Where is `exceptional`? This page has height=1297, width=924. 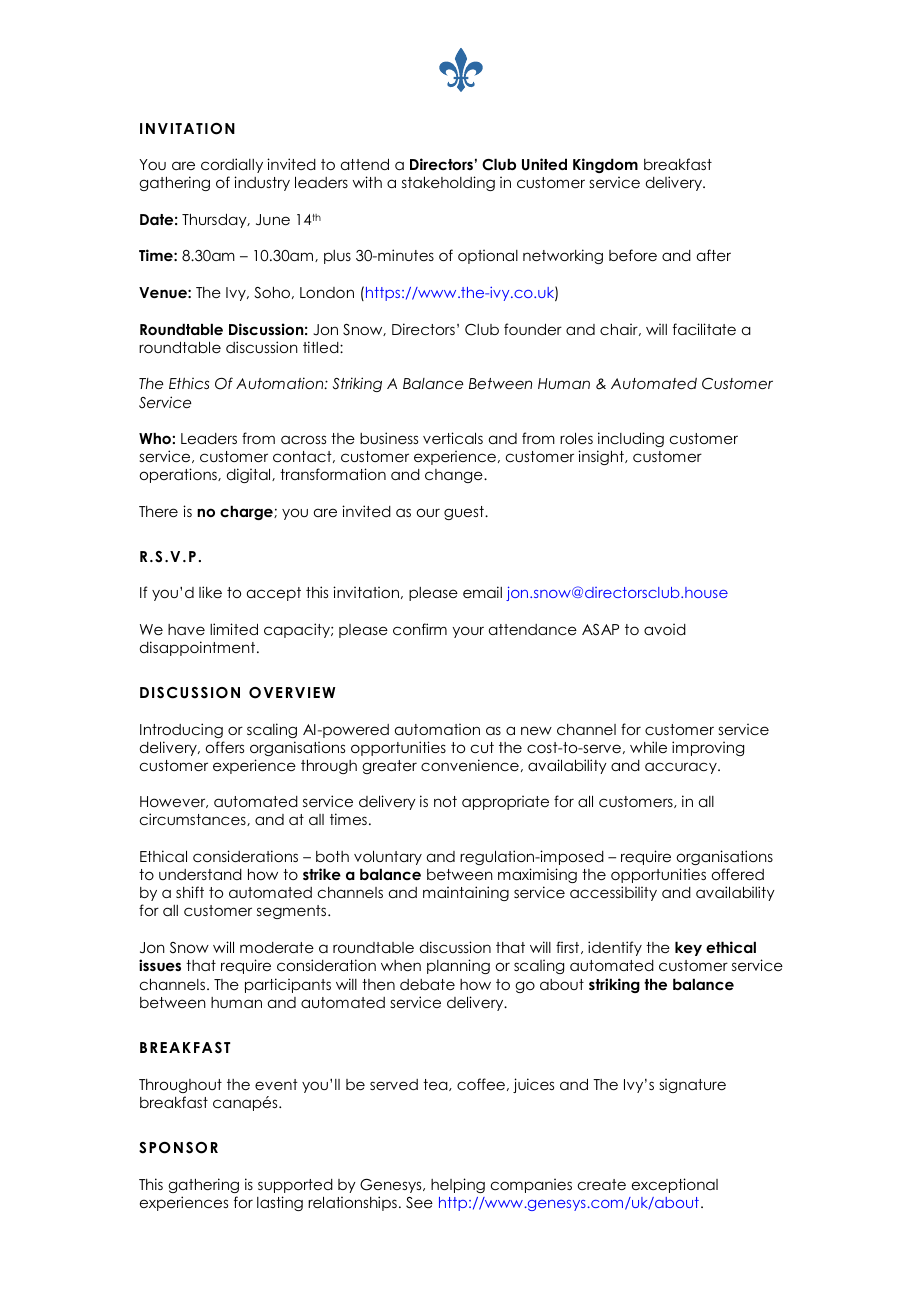
exceptional is located at coordinates (675, 1185).
